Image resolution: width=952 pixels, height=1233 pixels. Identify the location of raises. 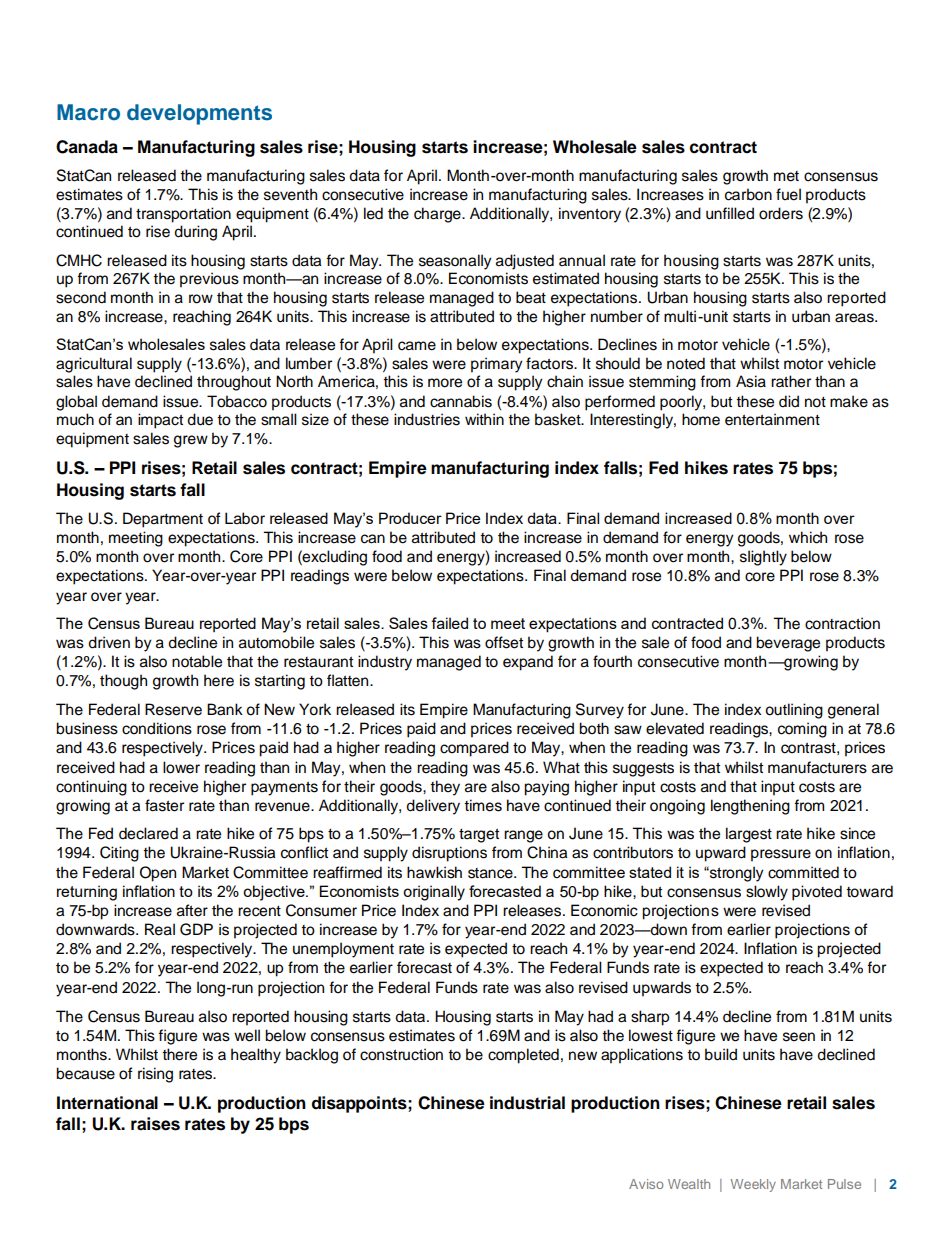
(155, 1124).
